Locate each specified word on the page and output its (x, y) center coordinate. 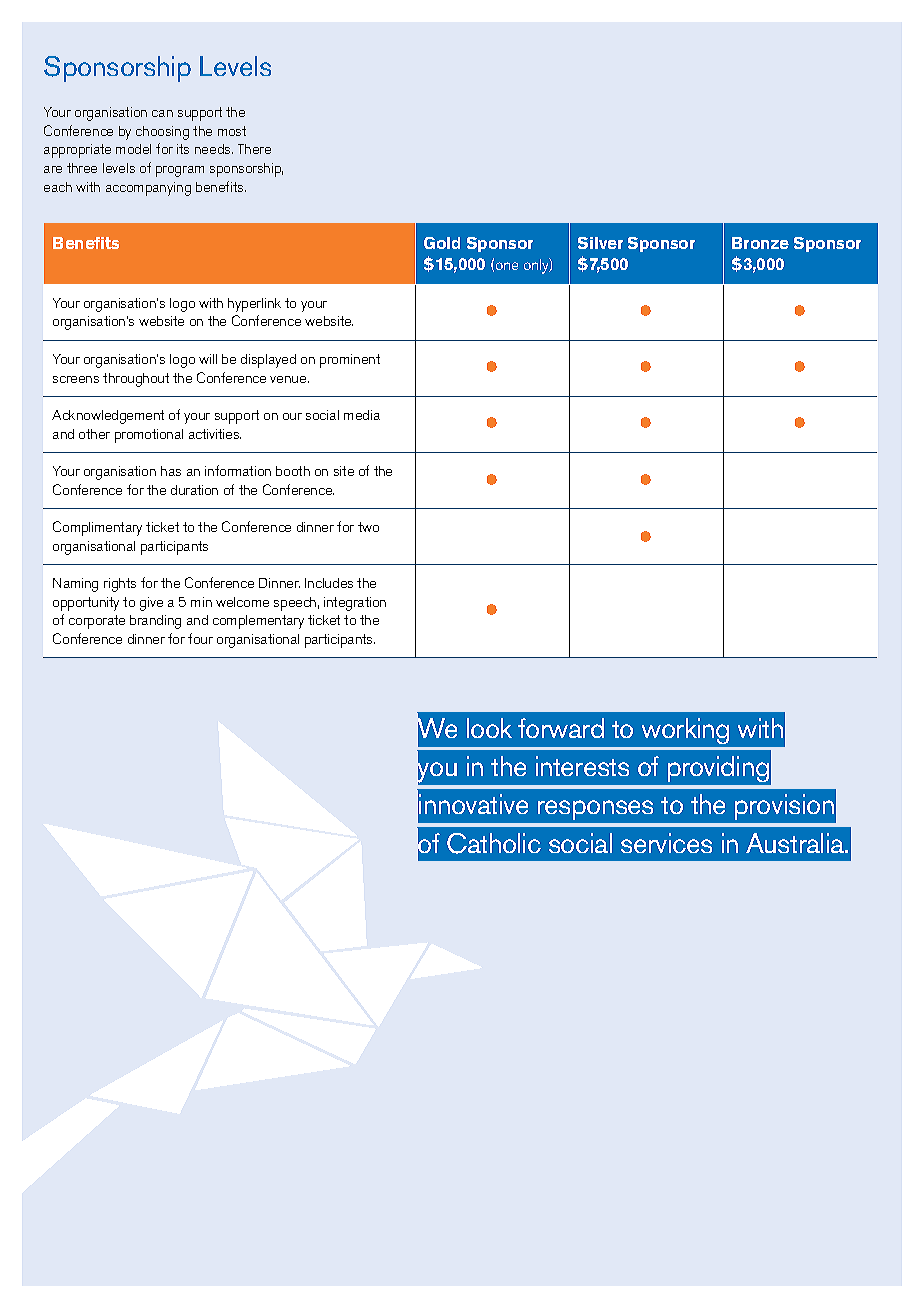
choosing (162, 133)
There (254, 149)
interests (582, 766)
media (362, 415)
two (368, 527)
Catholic (494, 843)
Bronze (760, 243)
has (171, 471)
